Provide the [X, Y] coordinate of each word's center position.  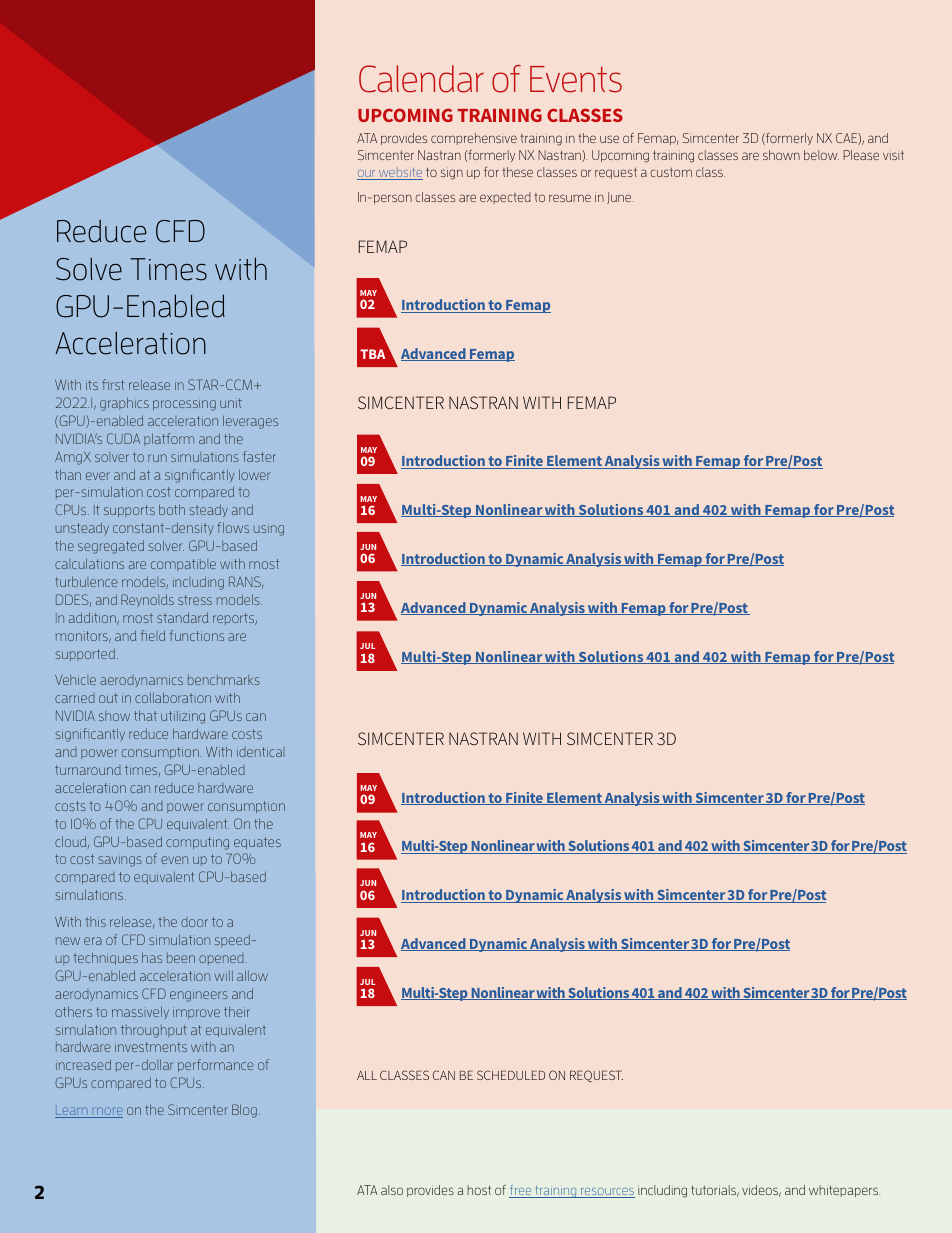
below [821, 155]
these [517, 172]
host [479, 1190]
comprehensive [474, 139]
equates [257, 843]
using [269, 529]
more [106, 1112]
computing [197, 843]
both [172, 509]
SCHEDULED [511, 1075]
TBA [372, 354]
